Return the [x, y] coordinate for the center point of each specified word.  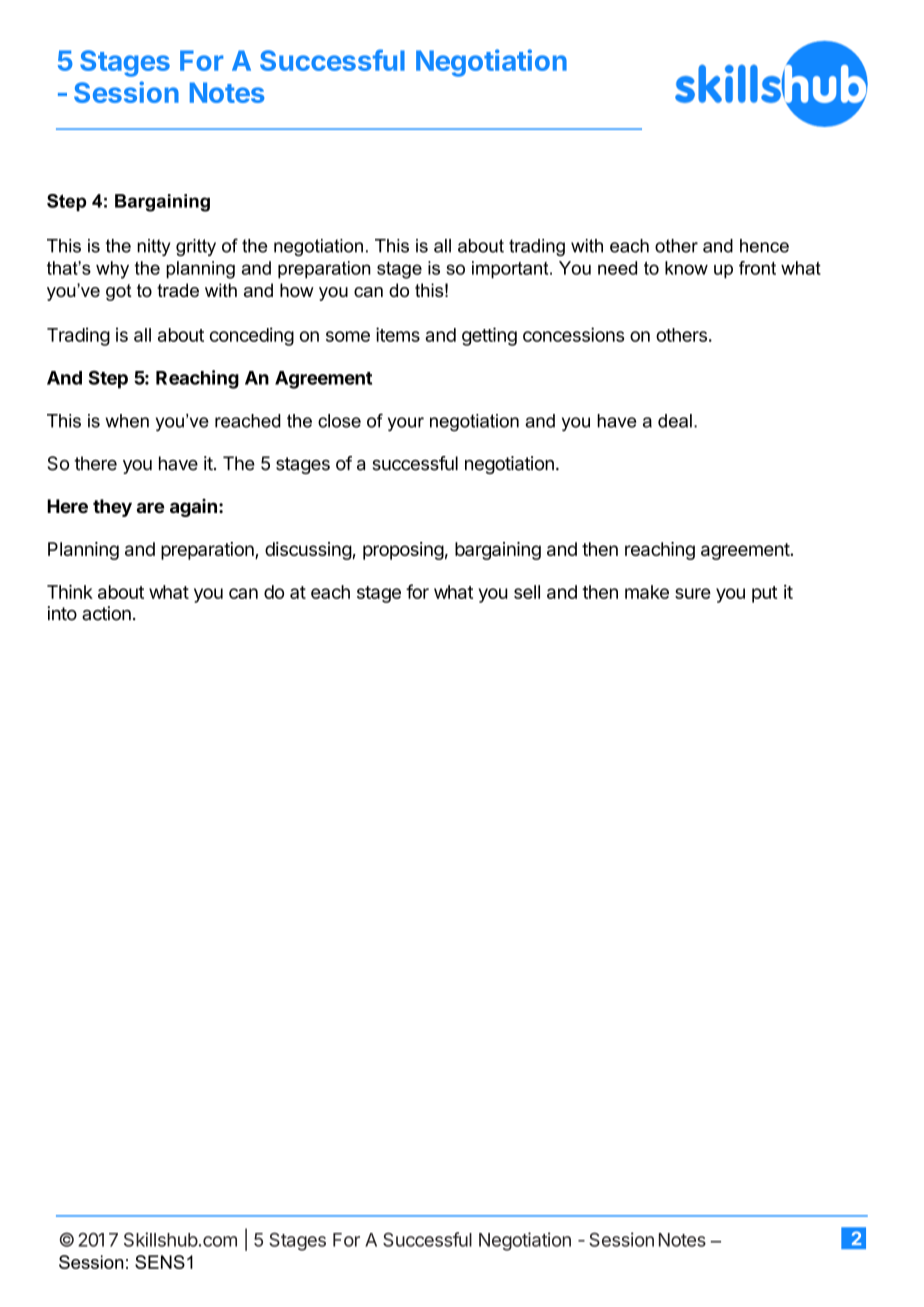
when [127, 421]
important [511, 270]
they [112, 508]
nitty [153, 247]
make [647, 592]
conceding [252, 336]
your [406, 424]
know [686, 268]
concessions [573, 334]
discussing [308, 551]
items [398, 334]
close [339, 421]
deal [675, 421]
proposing [403, 551]
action [106, 613]
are [150, 507]
